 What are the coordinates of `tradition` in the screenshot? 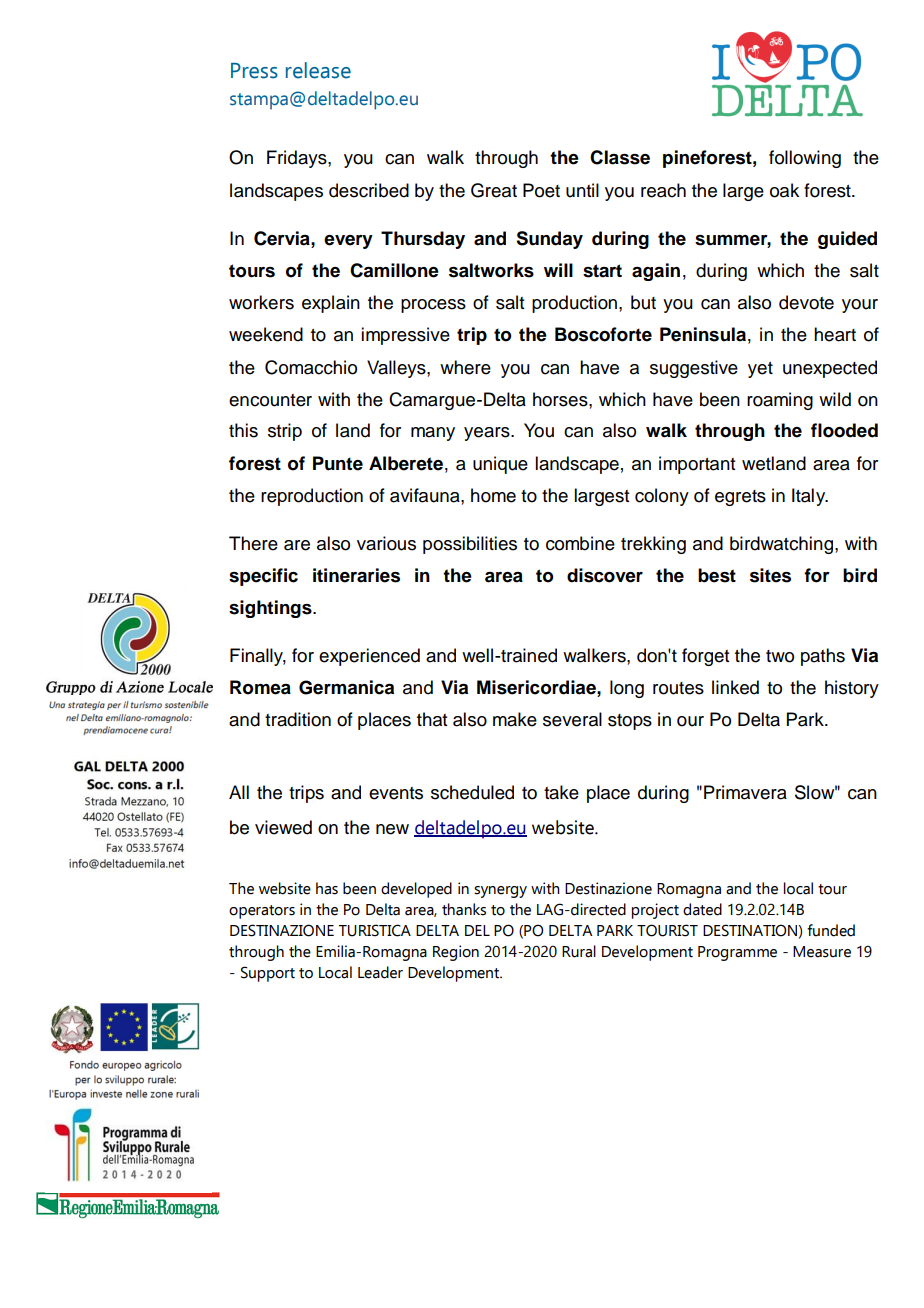 It's located at (298, 719).
